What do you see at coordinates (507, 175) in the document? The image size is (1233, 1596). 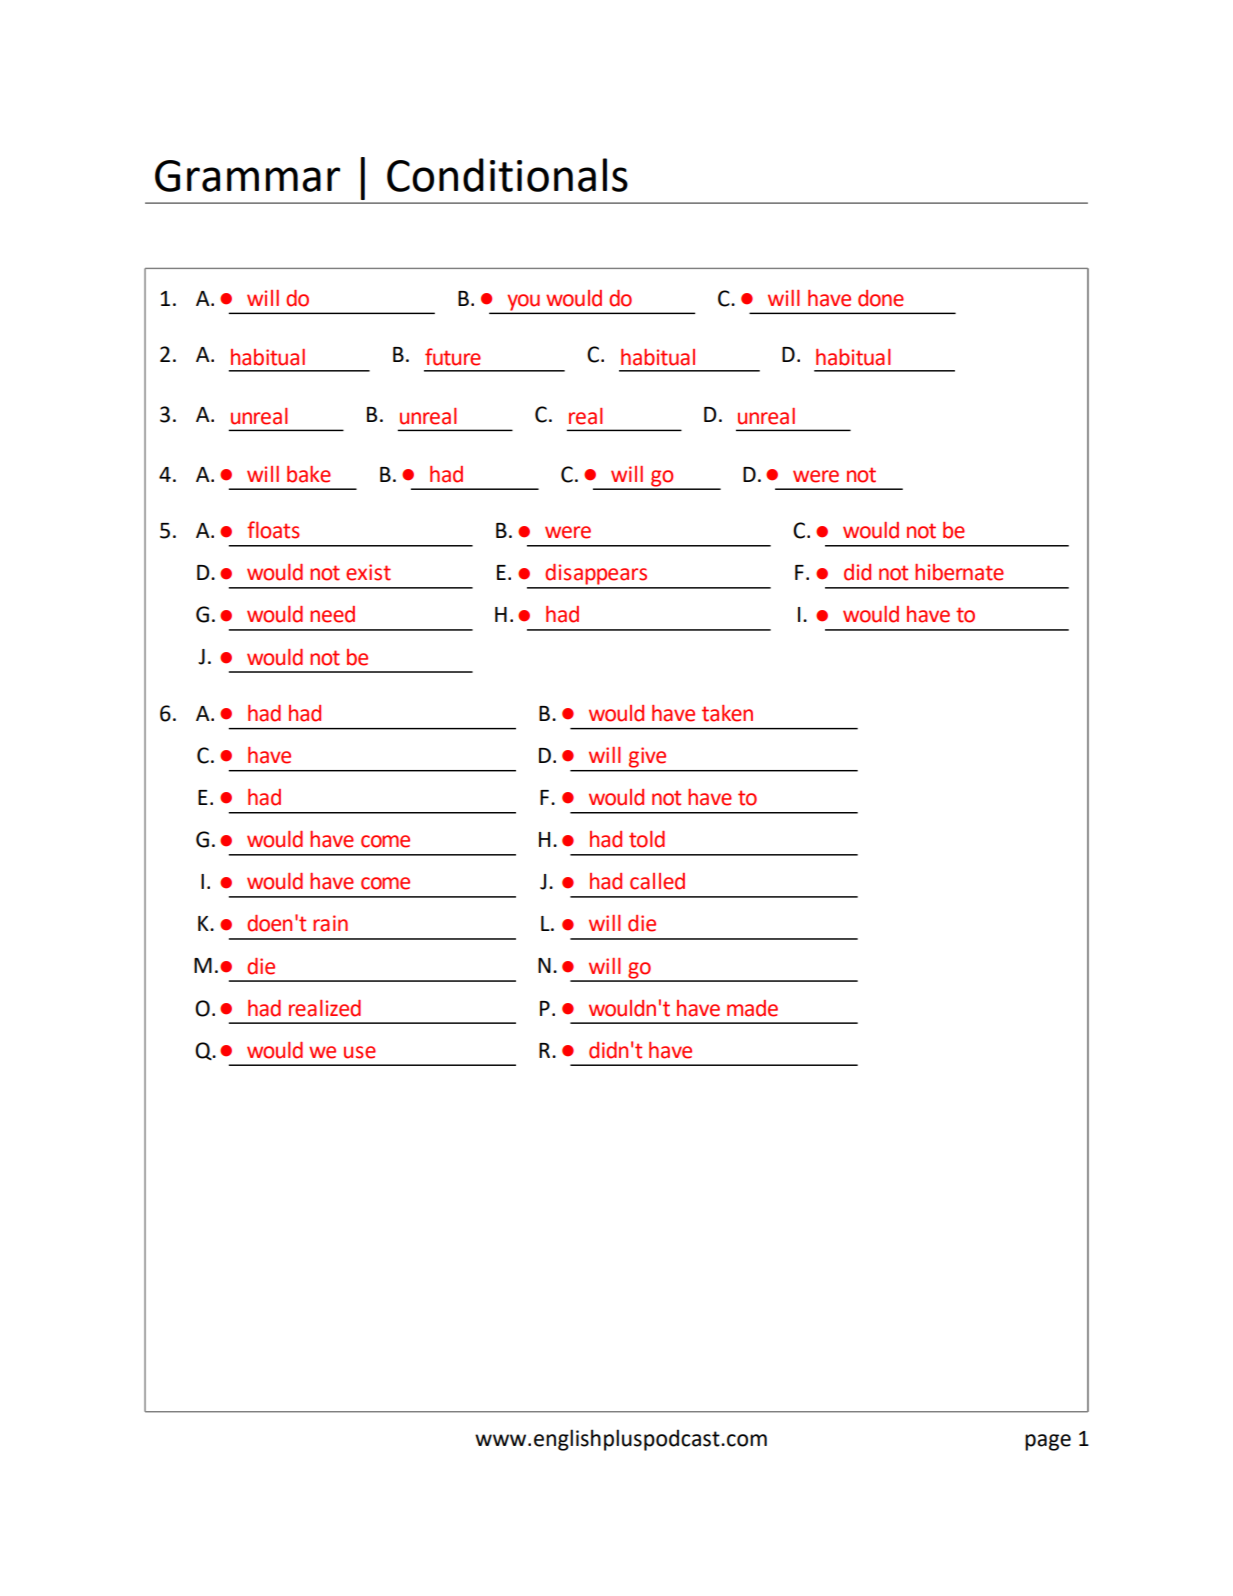 I see `Conditionals` at bounding box center [507, 175].
